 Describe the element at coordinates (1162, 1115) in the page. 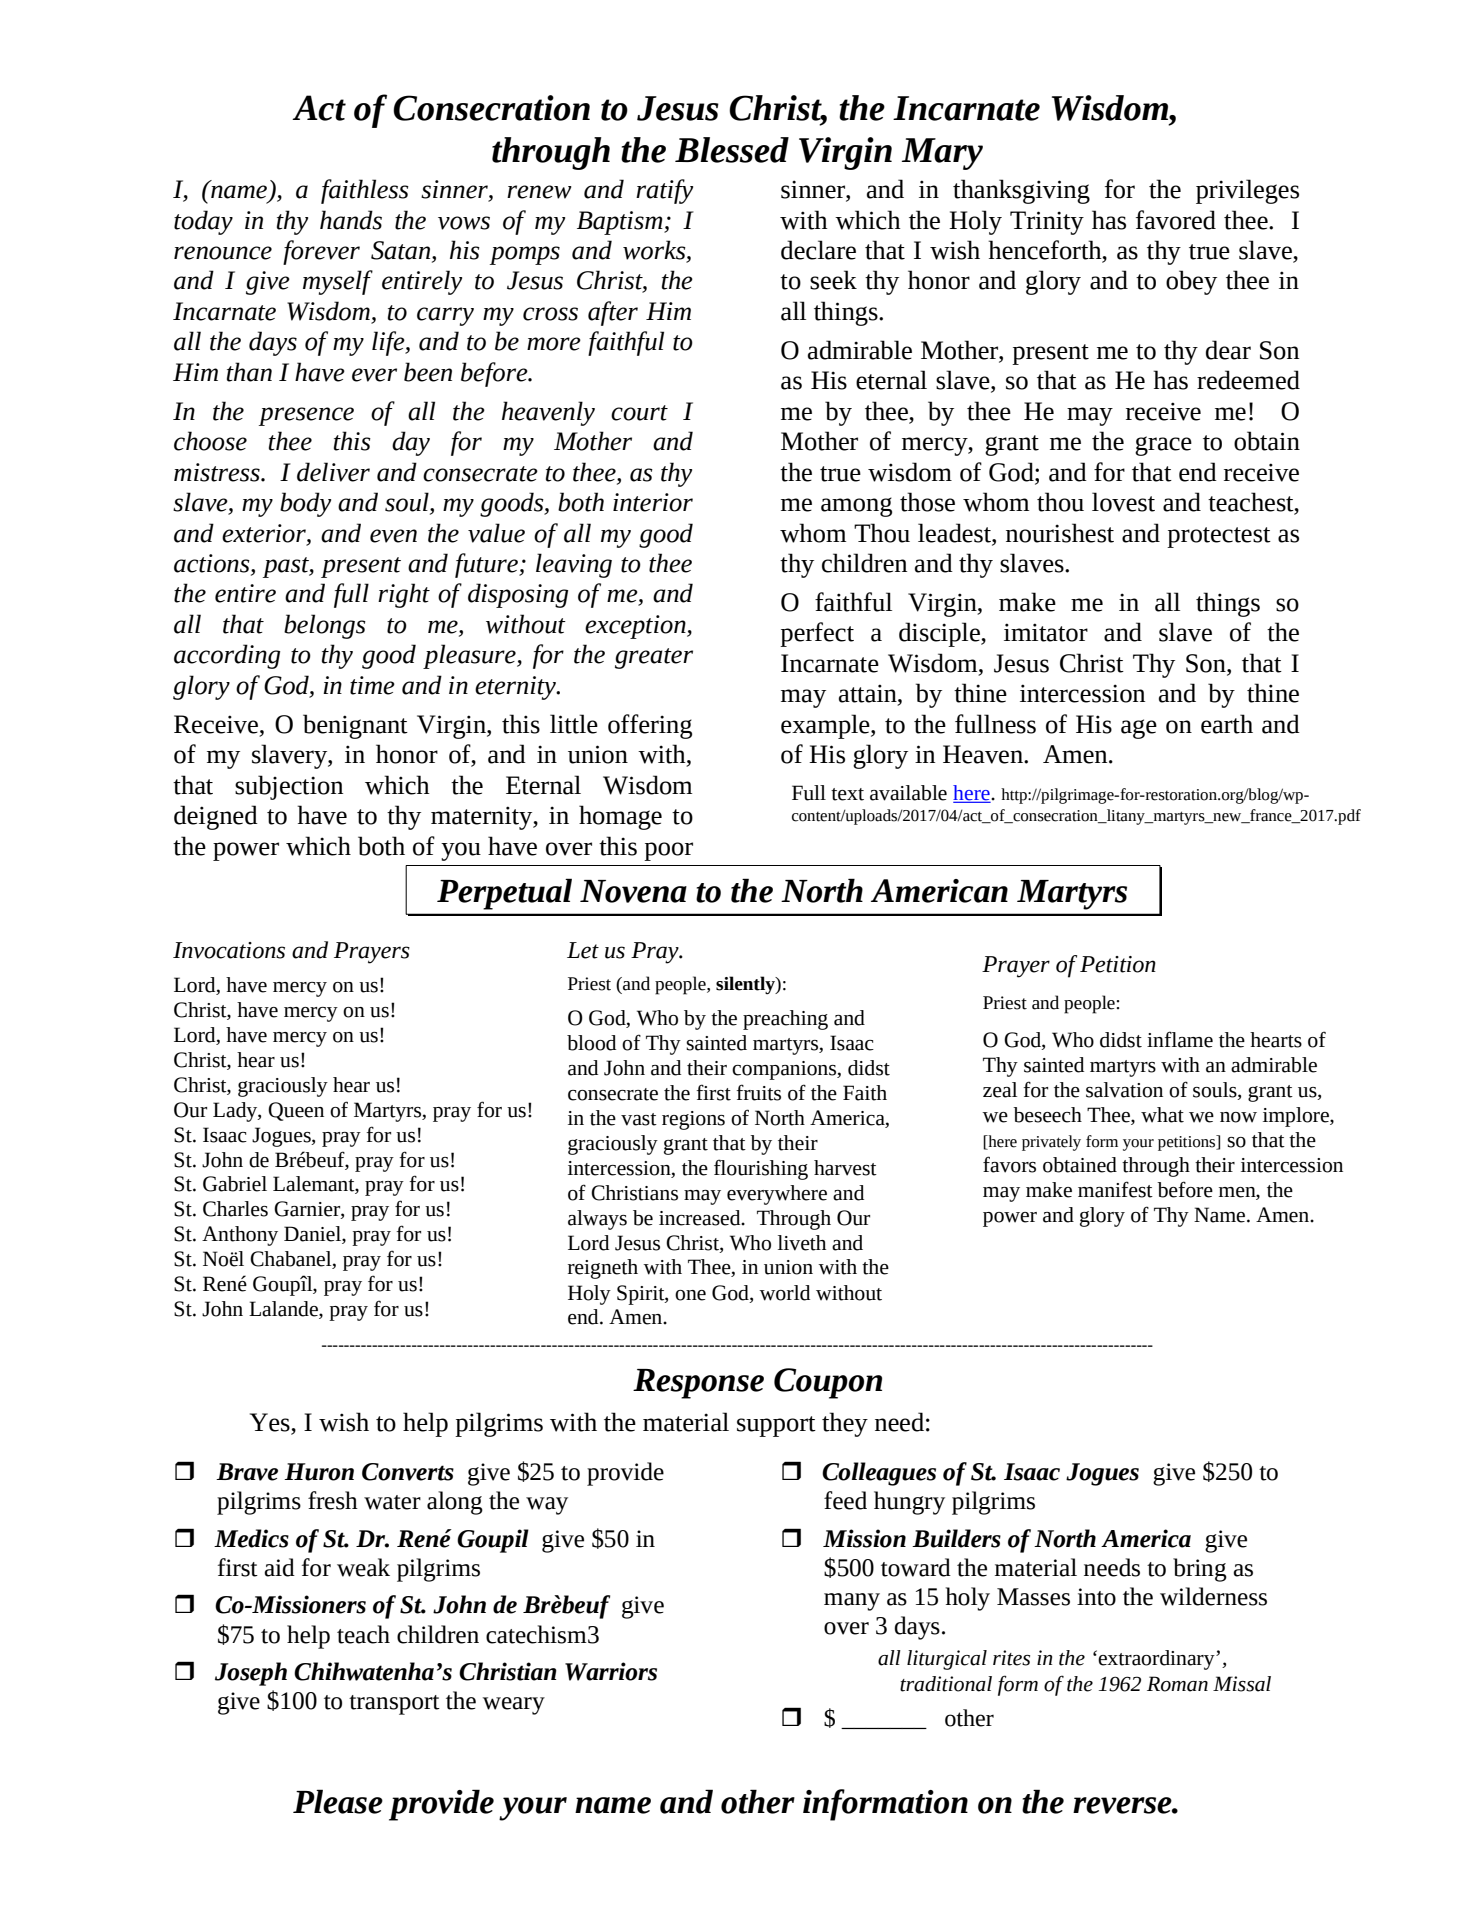

I see `what` at that location.
